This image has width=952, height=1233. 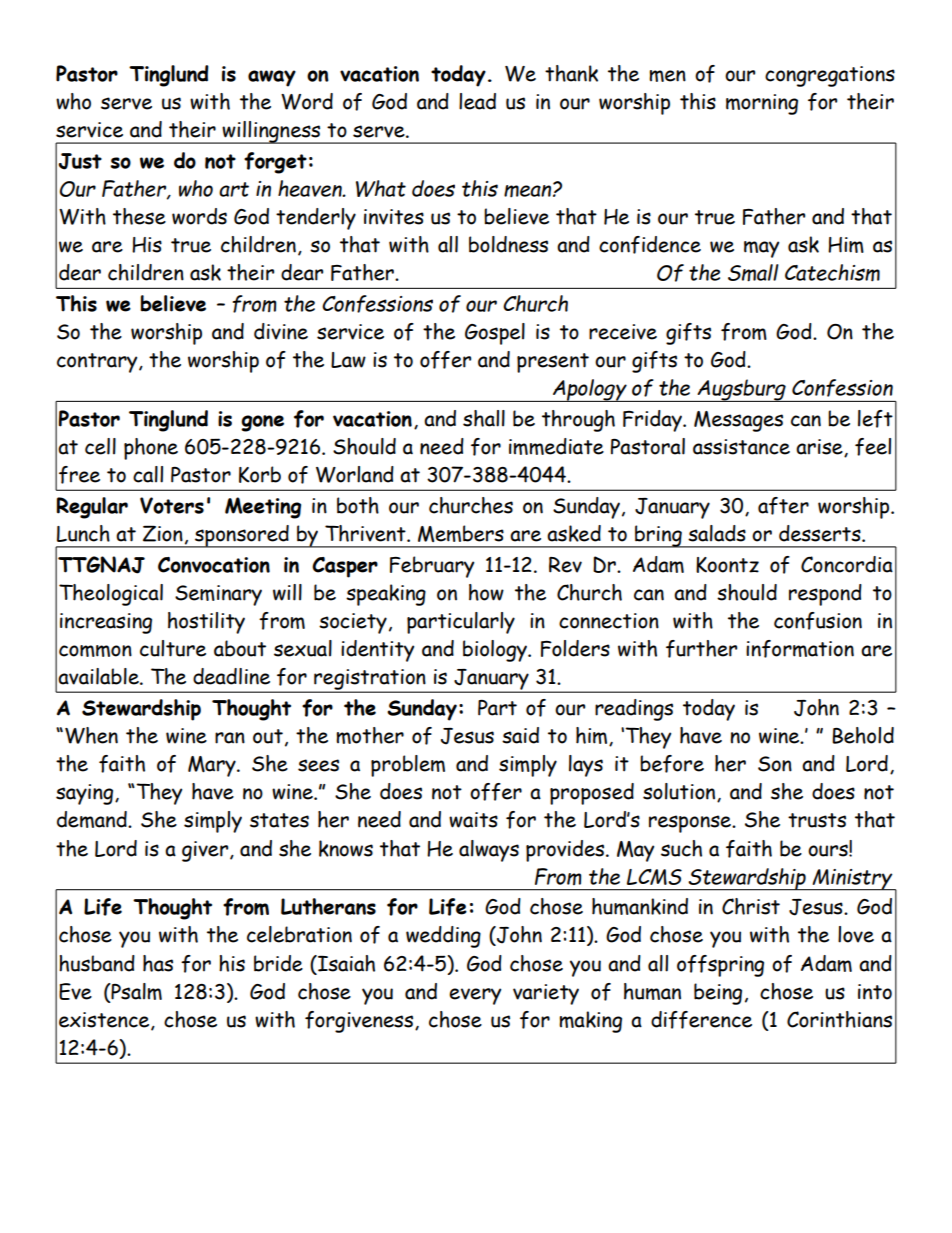 I want to click on information, so click(x=800, y=649).
